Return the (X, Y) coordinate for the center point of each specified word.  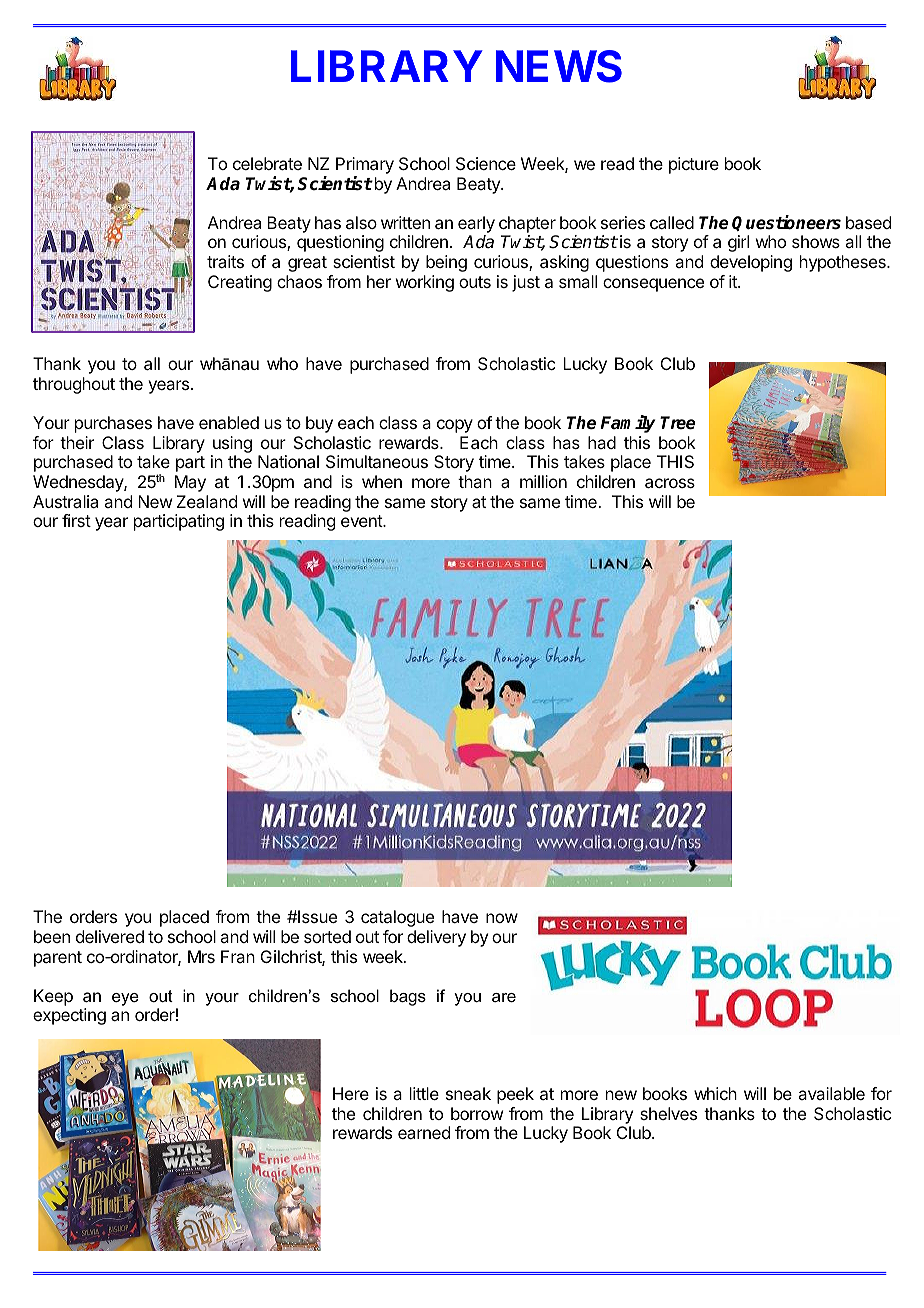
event (362, 521)
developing (751, 263)
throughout (74, 385)
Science (486, 163)
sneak (468, 1093)
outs (475, 282)
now (502, 918)
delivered (110, 936)
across (670, 483)
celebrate (267, 163)
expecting (69, 1016)
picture (694, 165)
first (76, 520)
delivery (436, 938)
